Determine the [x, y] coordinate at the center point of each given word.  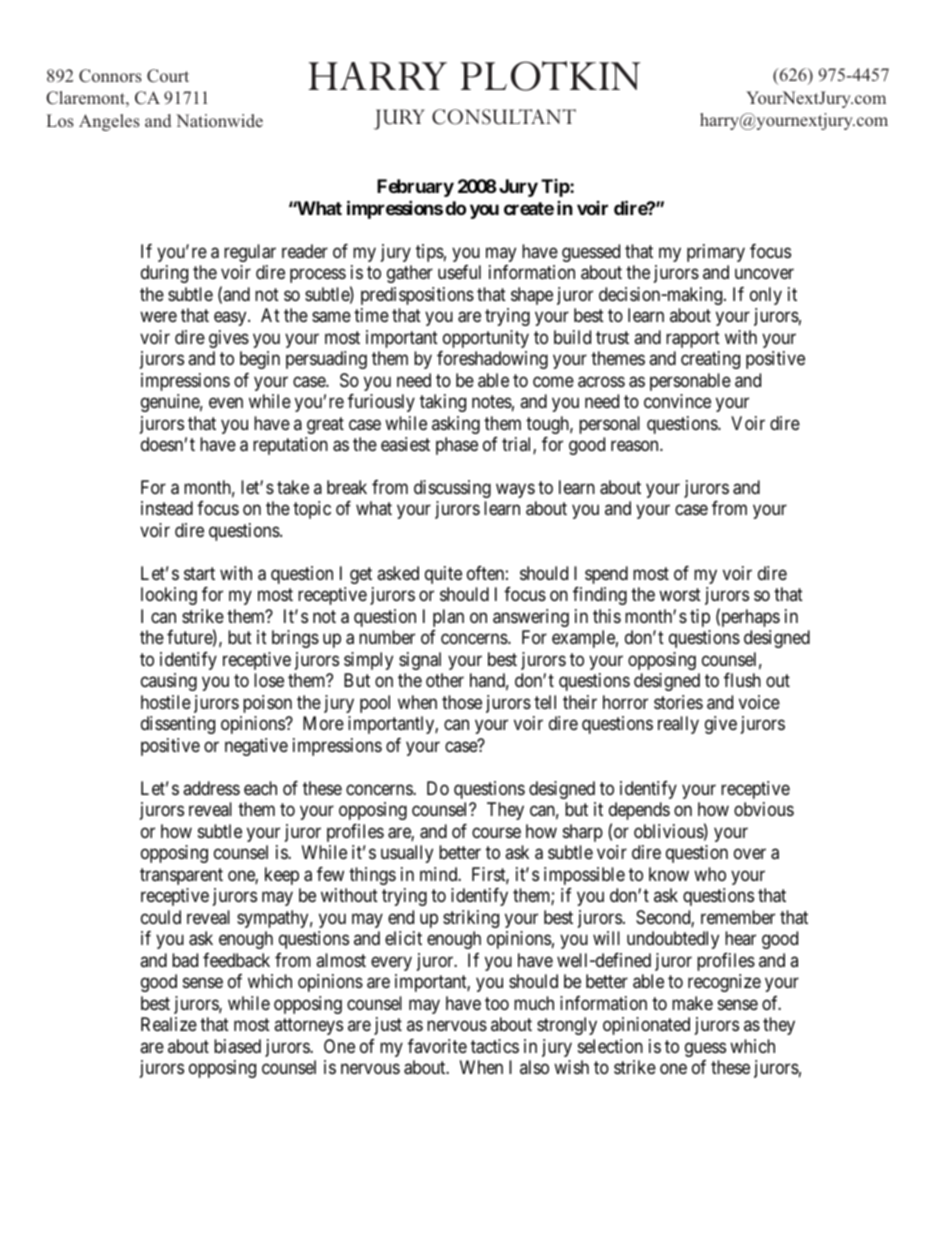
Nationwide [219, 120]
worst [680, 595]
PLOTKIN [550, 76]
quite [443, 575]
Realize [169, 1024]
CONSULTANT [504, 117]
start [199, 574]
